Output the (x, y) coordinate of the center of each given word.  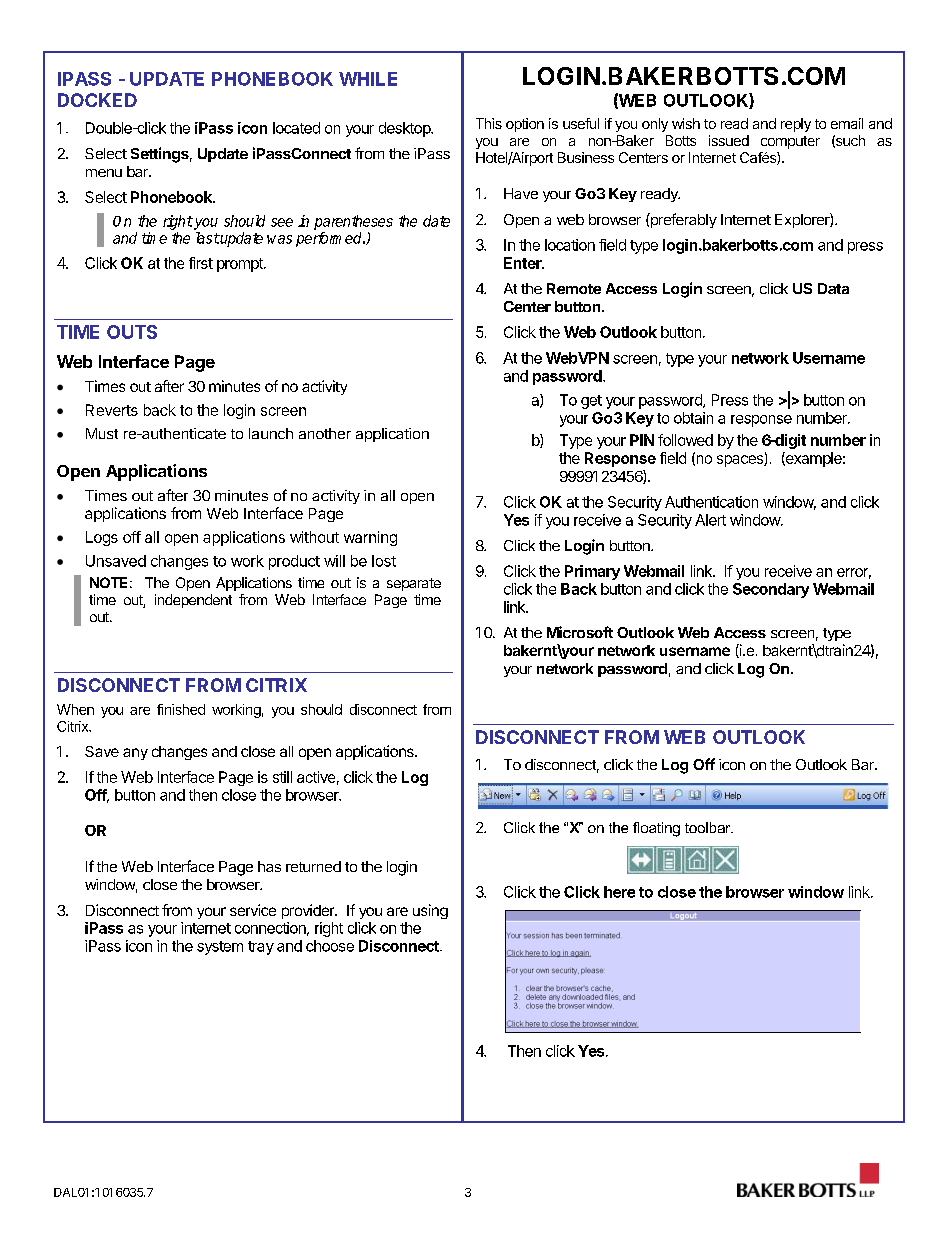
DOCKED (97, 100)
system (220, 948)
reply (796, 125)
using (430, 911)
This (489, 123)
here (619, 892)
